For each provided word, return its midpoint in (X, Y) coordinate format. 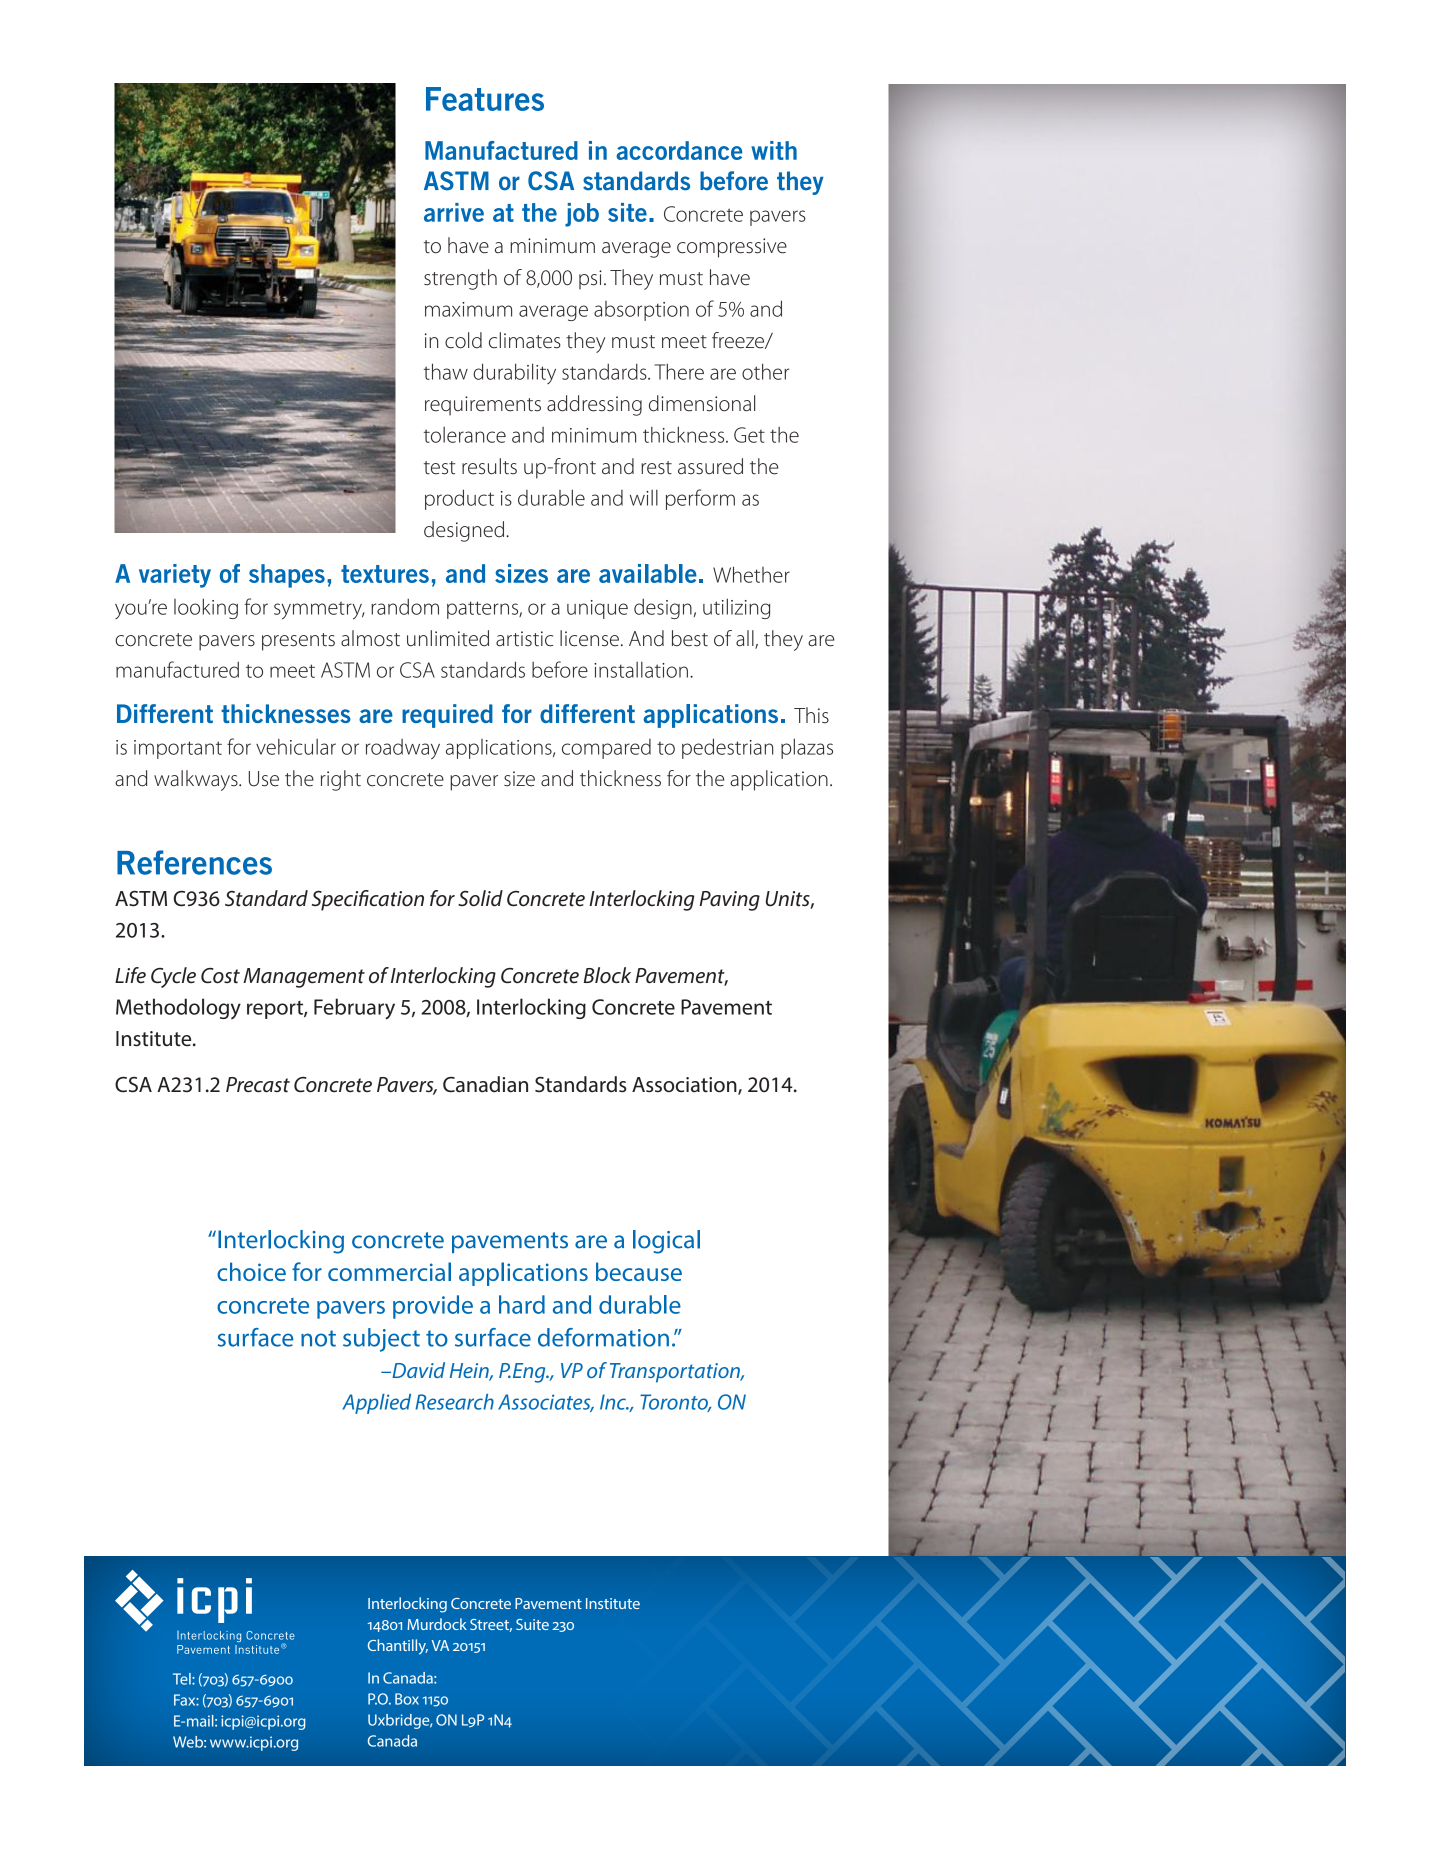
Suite (532, 1624)
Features (485, 99)
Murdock (437, 1624)
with (774, 150)
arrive (454, 212)
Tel (183, 1679)
